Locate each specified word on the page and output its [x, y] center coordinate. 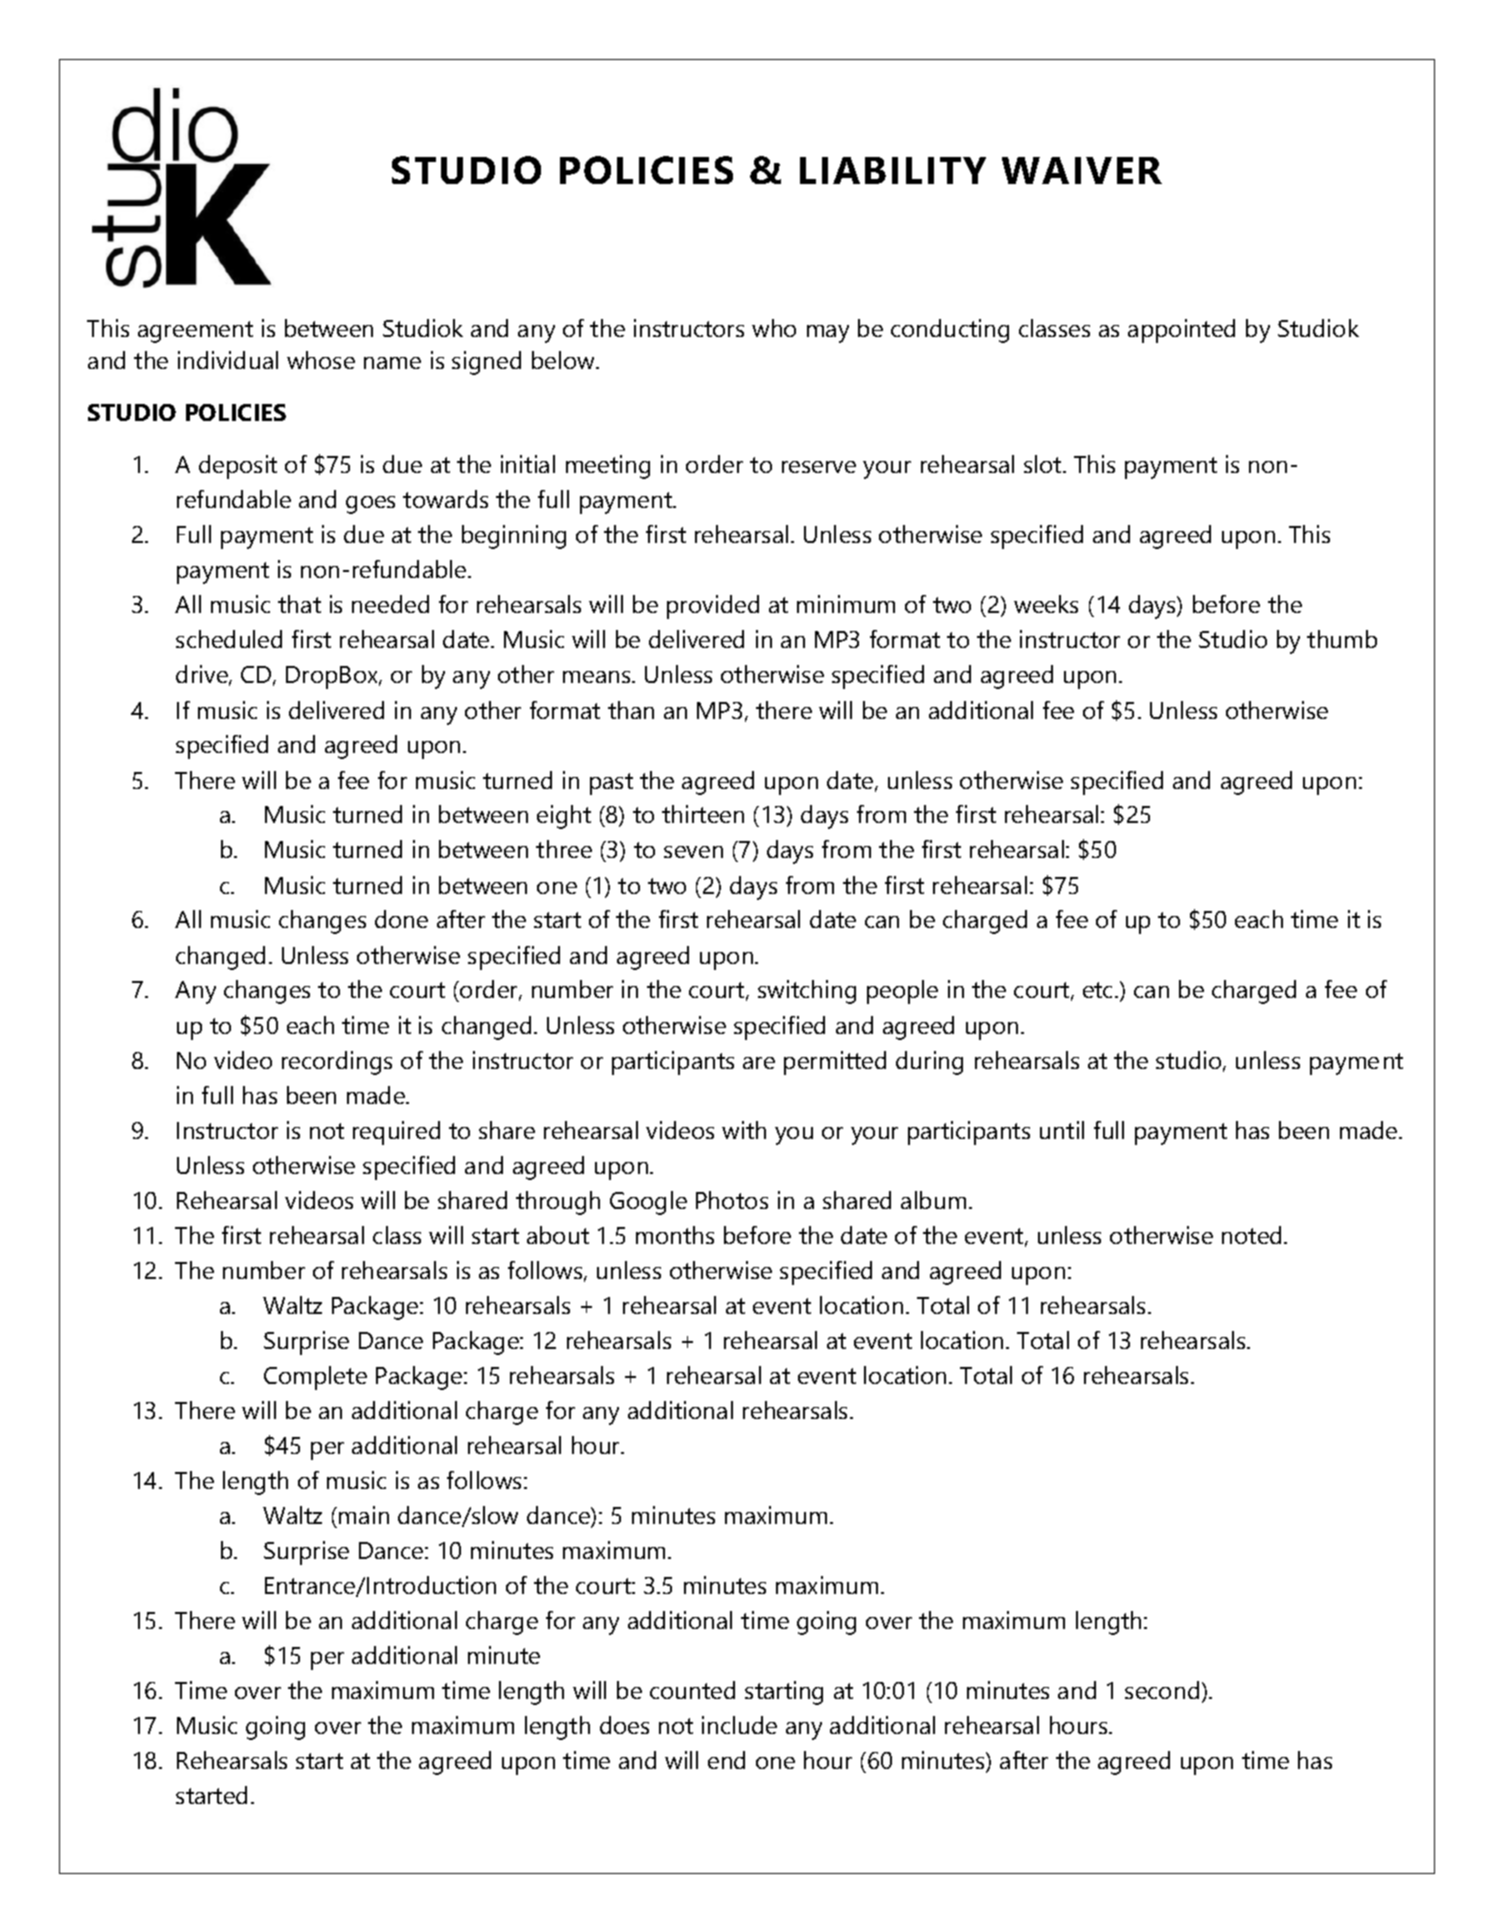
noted [1251, 1235]
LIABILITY [893, 170]
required [396, 1133]
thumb [1342, 639]
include [739, 1725]
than [631, 710]
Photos [732, 1200]
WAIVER [1082, 170]
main [364, 1515]
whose [321, 360]
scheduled [229, 639]
